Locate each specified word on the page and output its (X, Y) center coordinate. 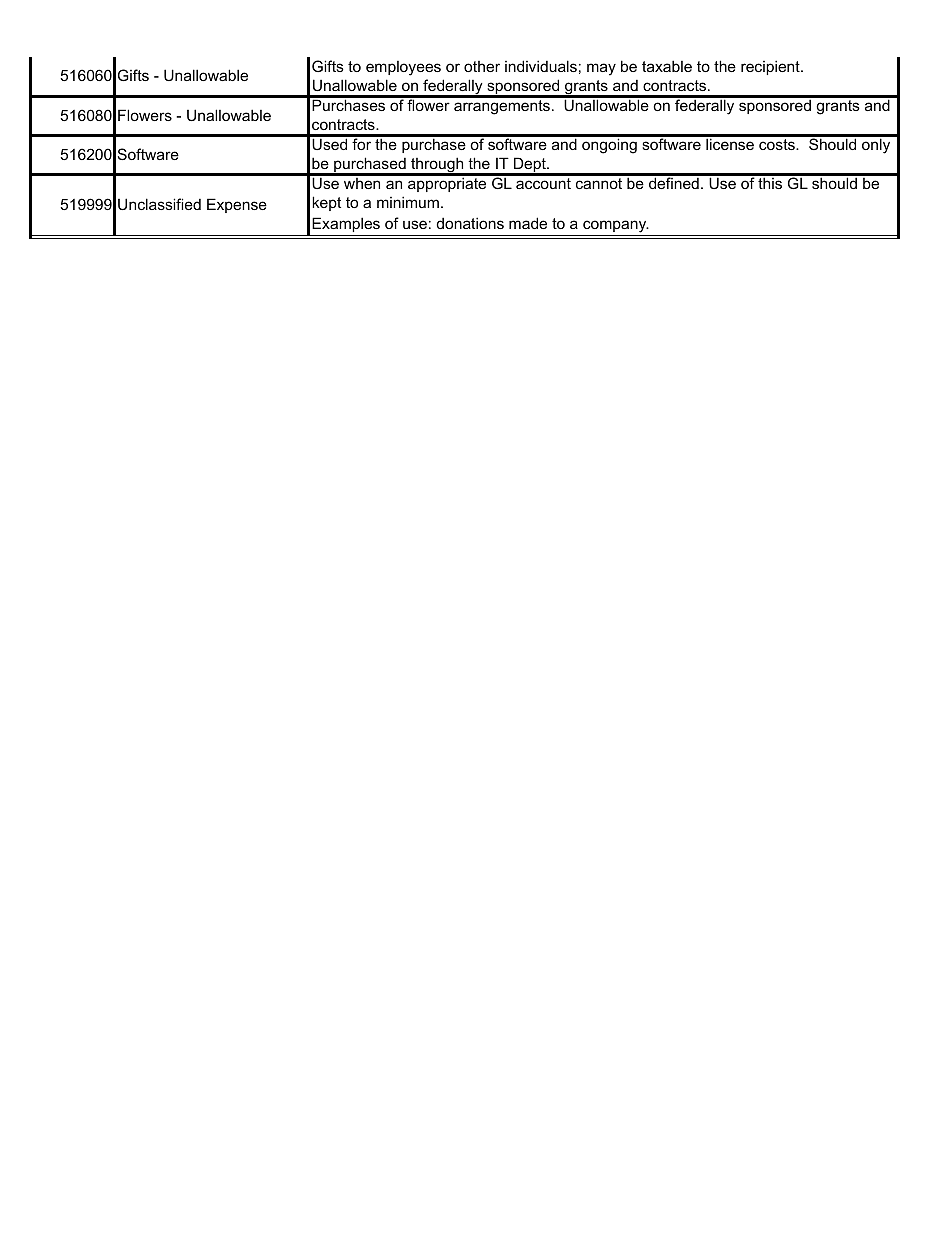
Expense (237, 205)
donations (470, 223)
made (528, 223)
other (482, 66)
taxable (667, 66)
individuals (541, 66)
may (601, 69)
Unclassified (159, 204)
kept (326, 203)
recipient (771, 67)
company (615, 228)
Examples (346, 224)
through (437, 166)
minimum (408, 202)
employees (403, 68)
